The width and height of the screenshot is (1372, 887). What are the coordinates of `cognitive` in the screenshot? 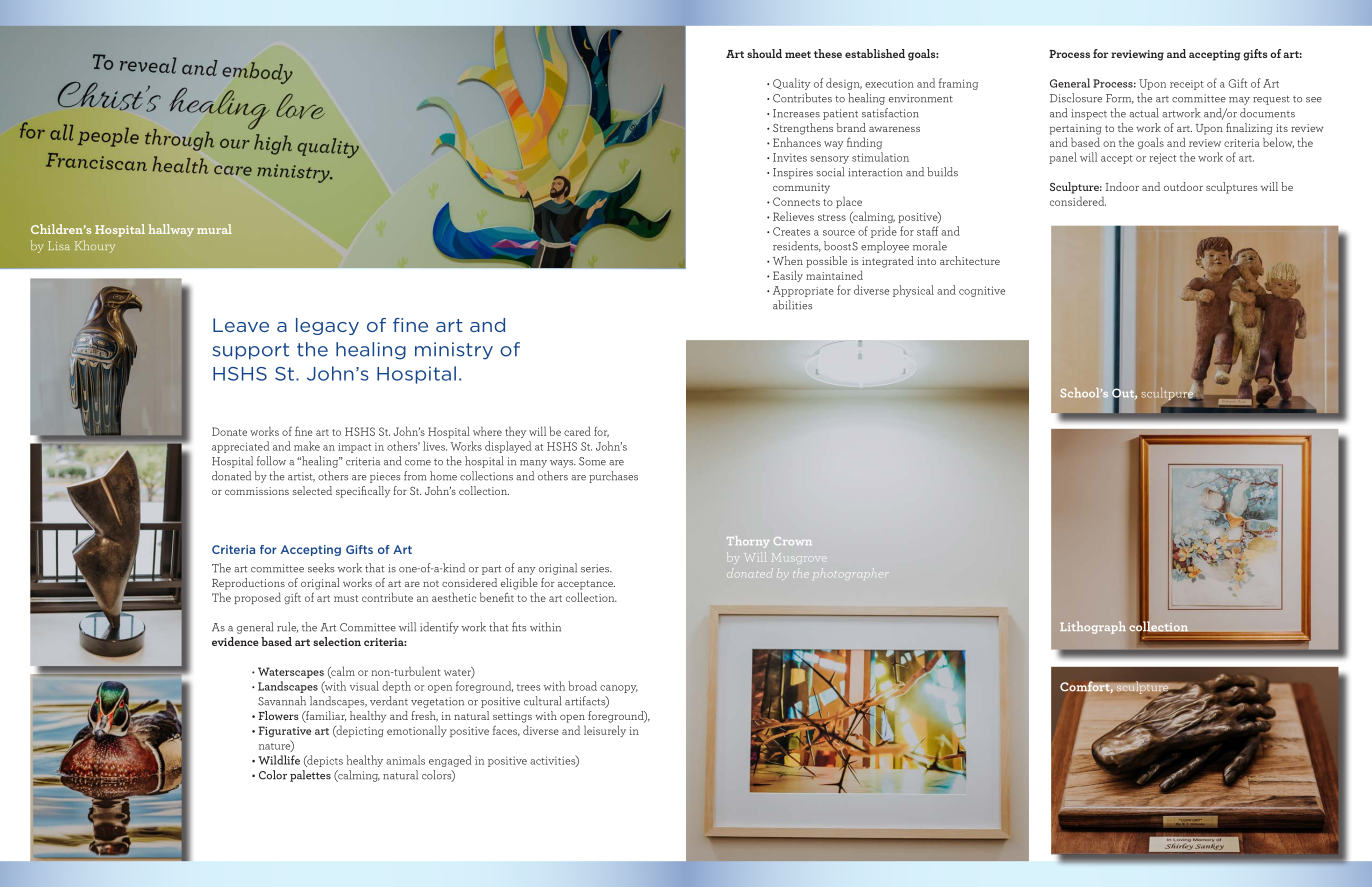 It's located at (982, 291).
